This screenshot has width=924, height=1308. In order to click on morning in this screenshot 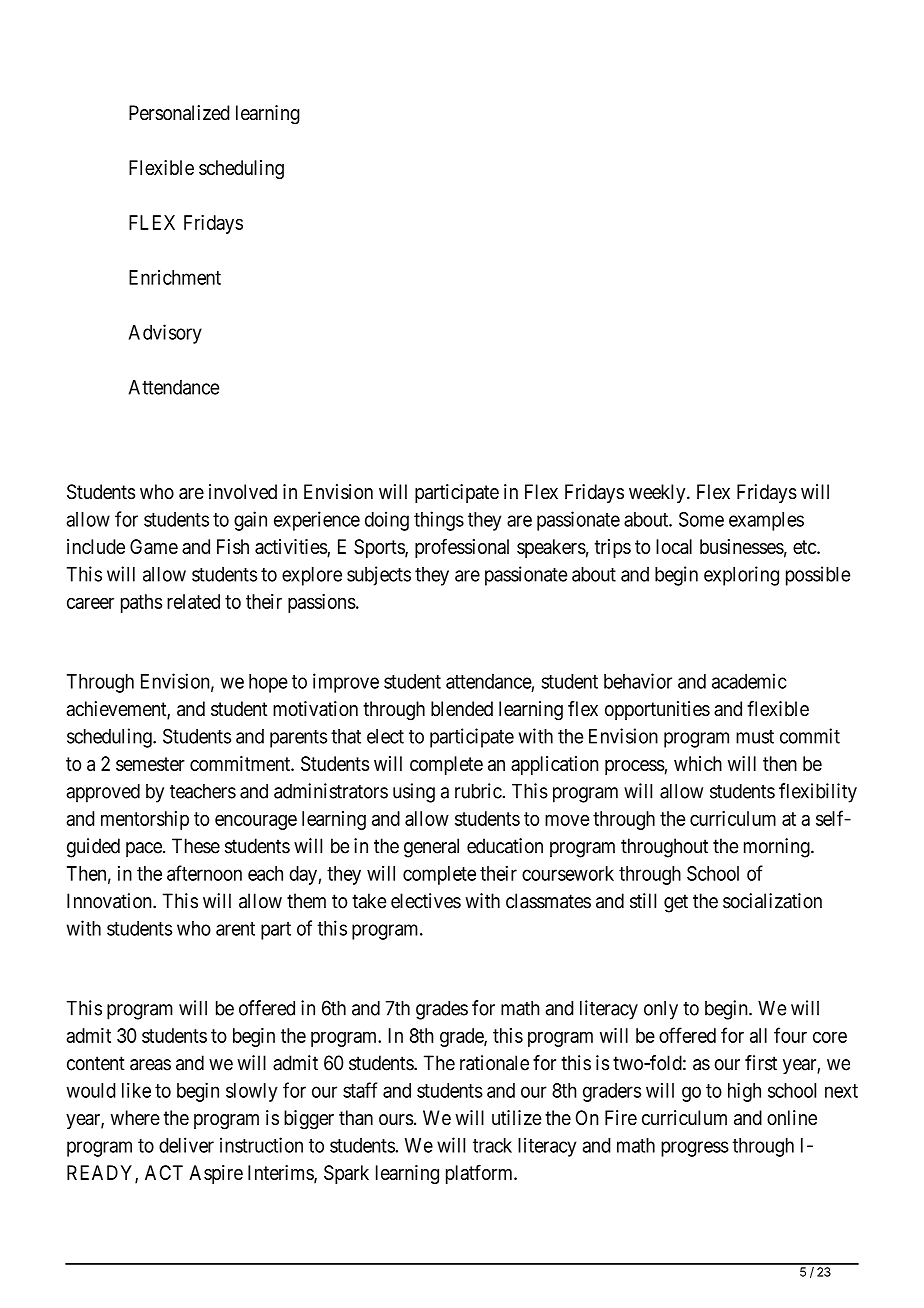, I will do `click(778, 848)`.
